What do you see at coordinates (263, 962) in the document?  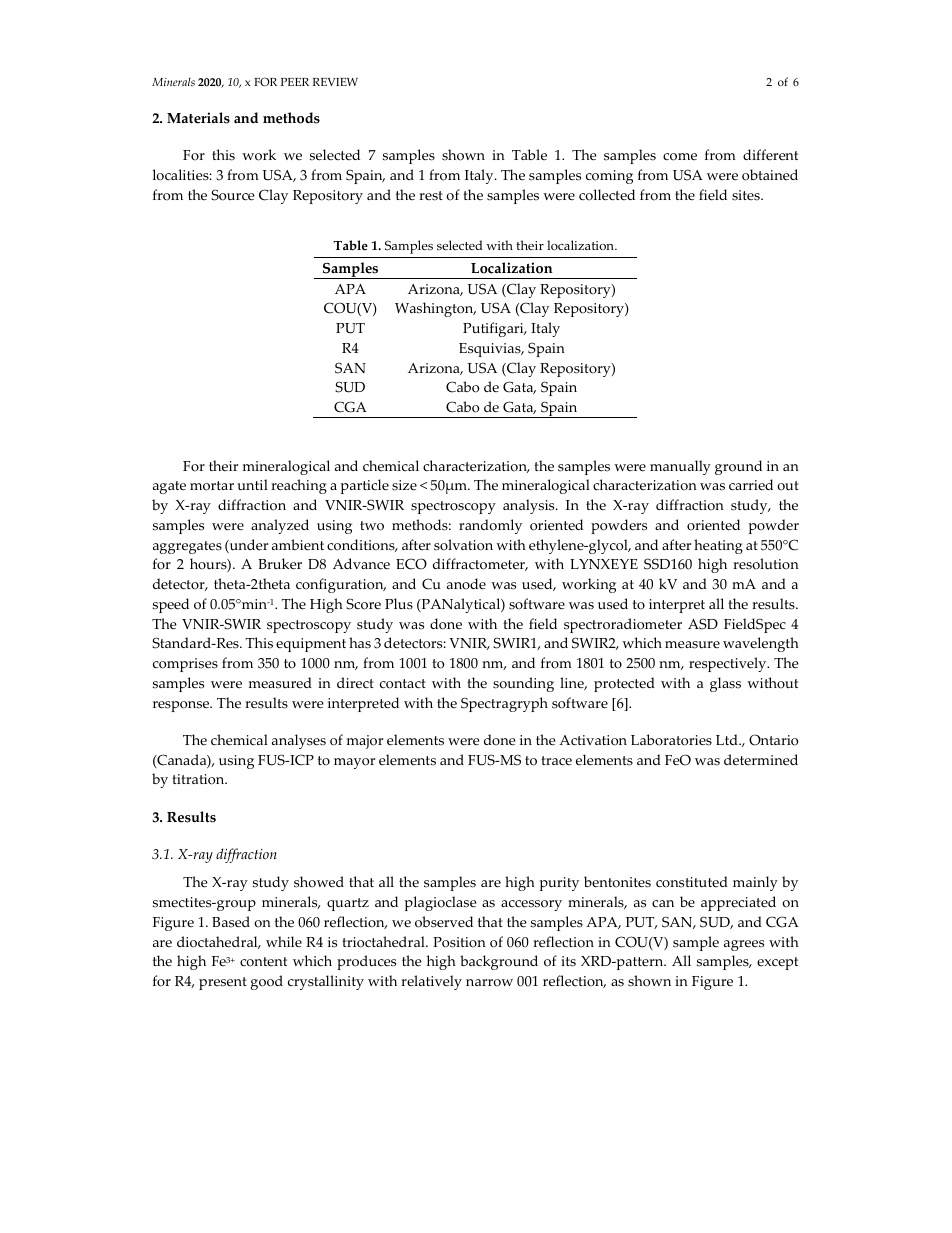 I see `content` at bounding box center [263, 962].
